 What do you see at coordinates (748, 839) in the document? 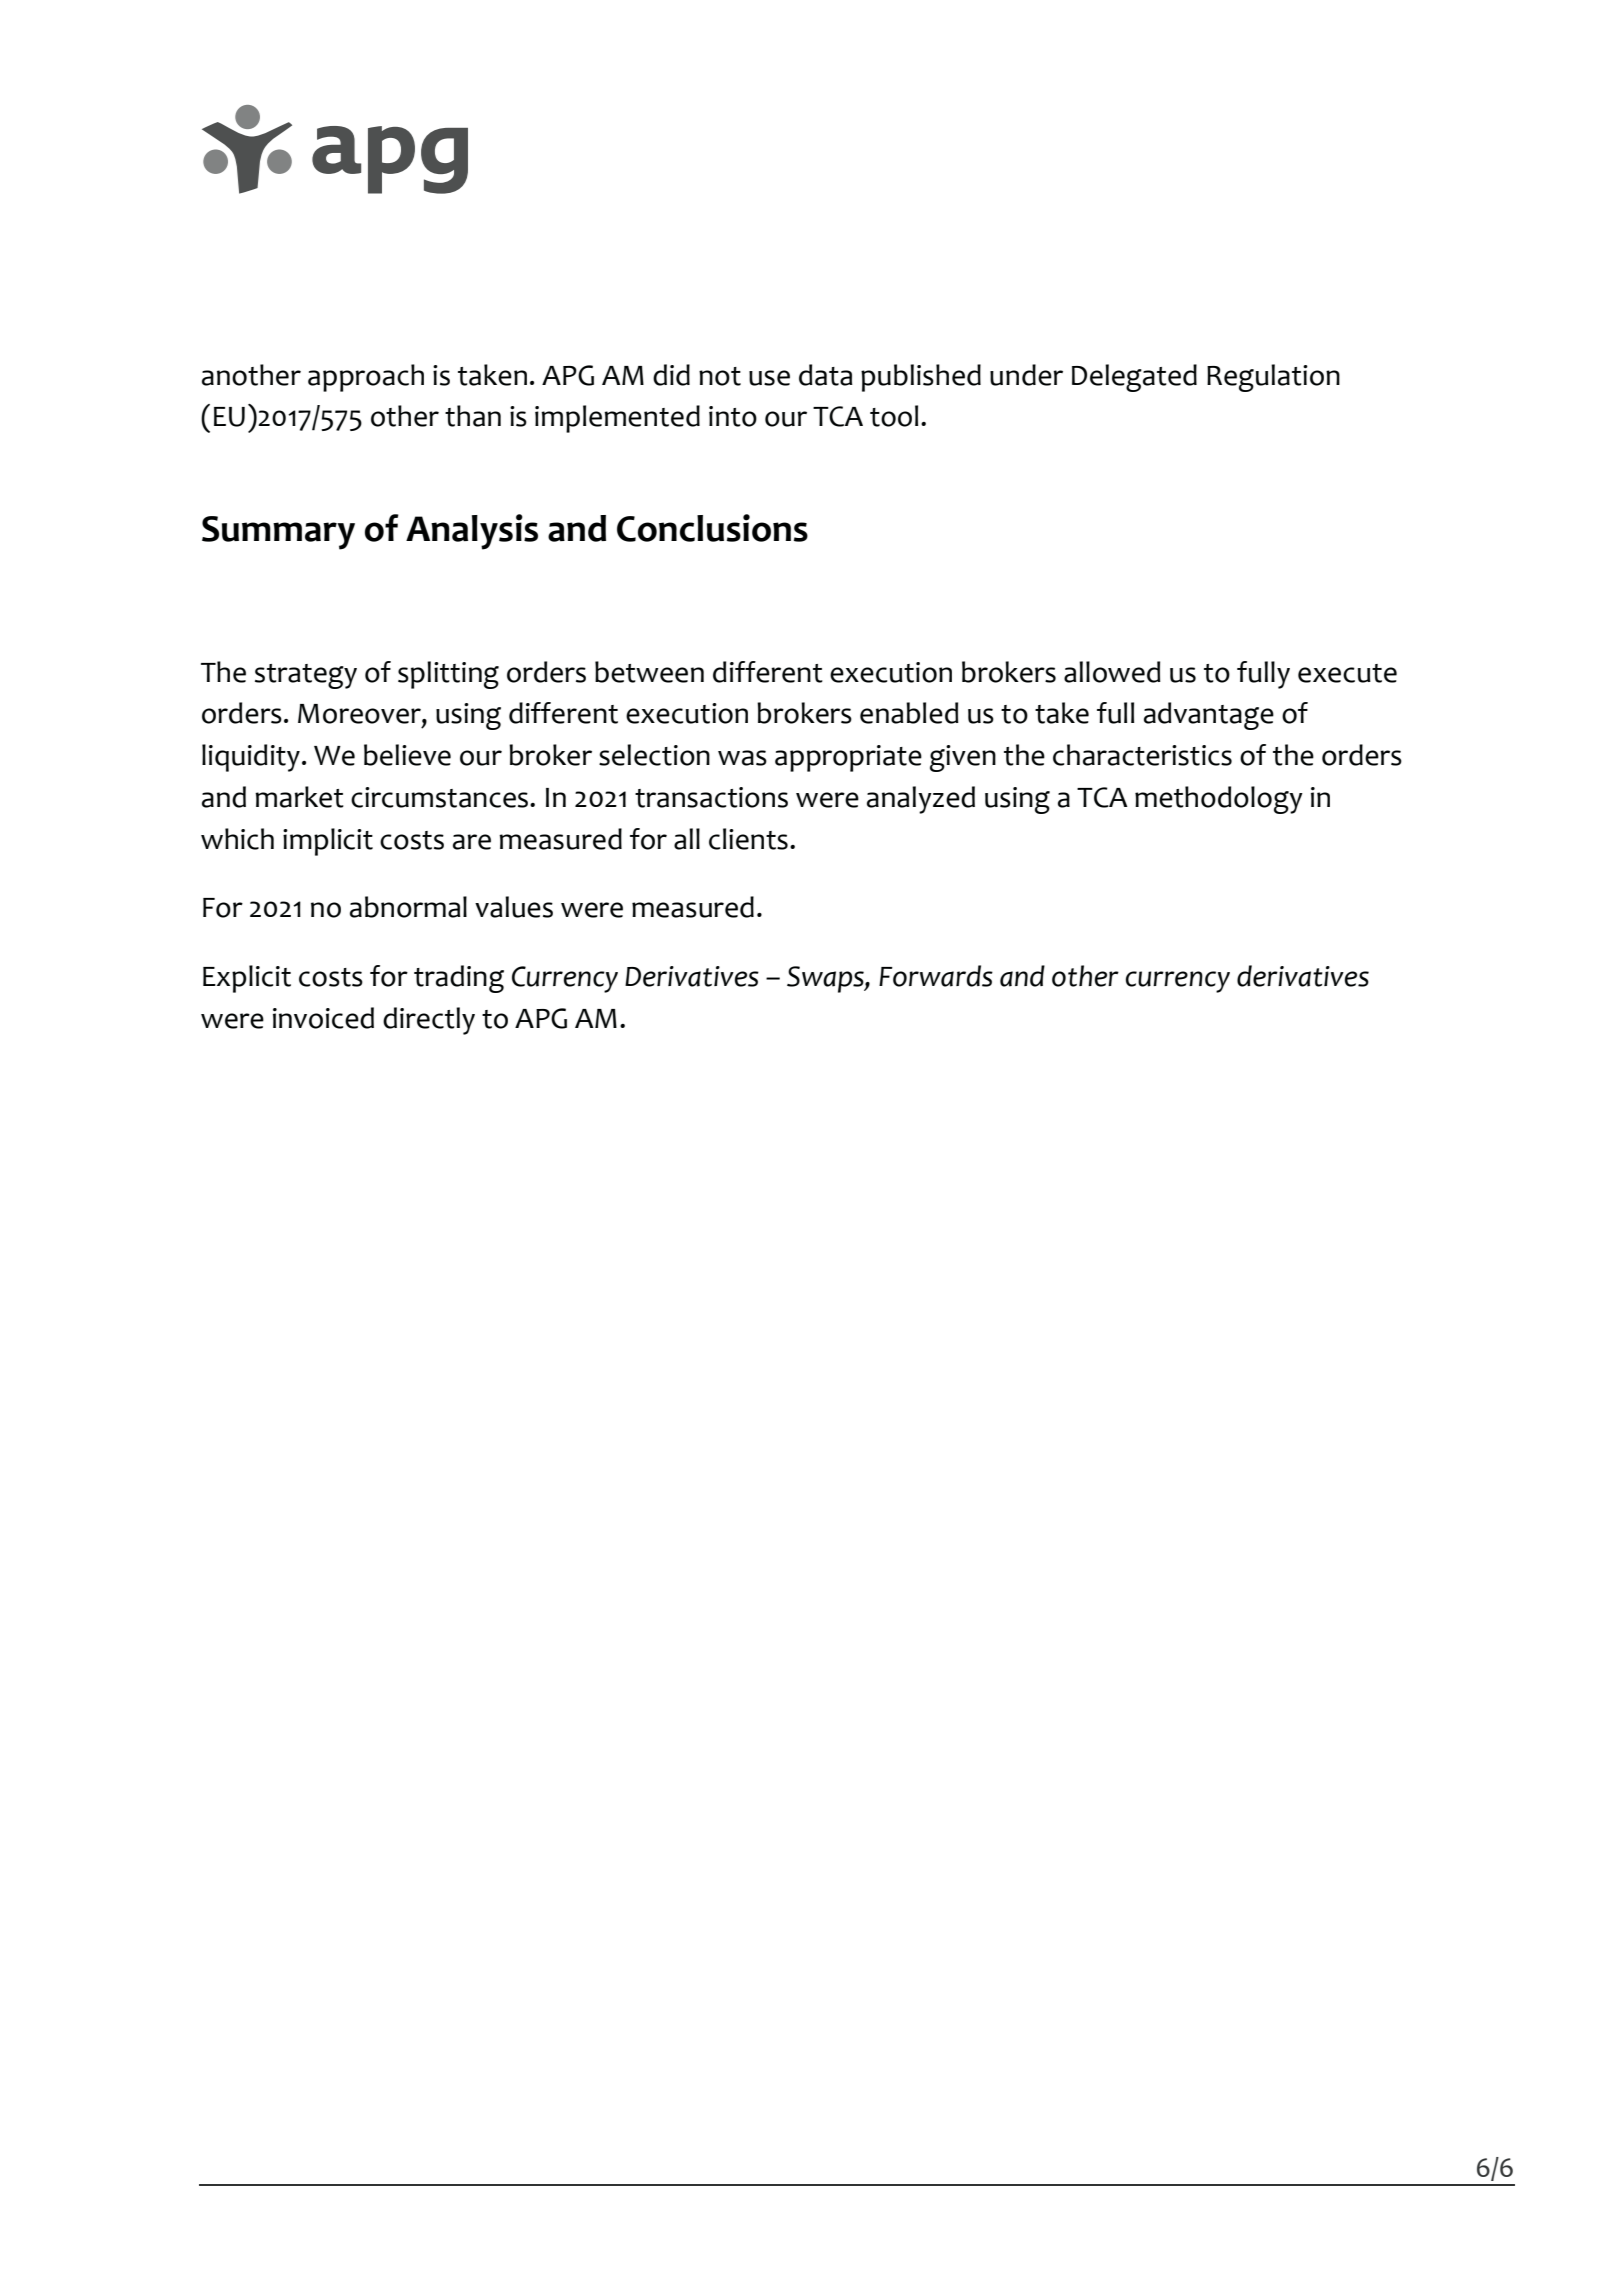
I see `clients` at bounding box center [748, 839].
